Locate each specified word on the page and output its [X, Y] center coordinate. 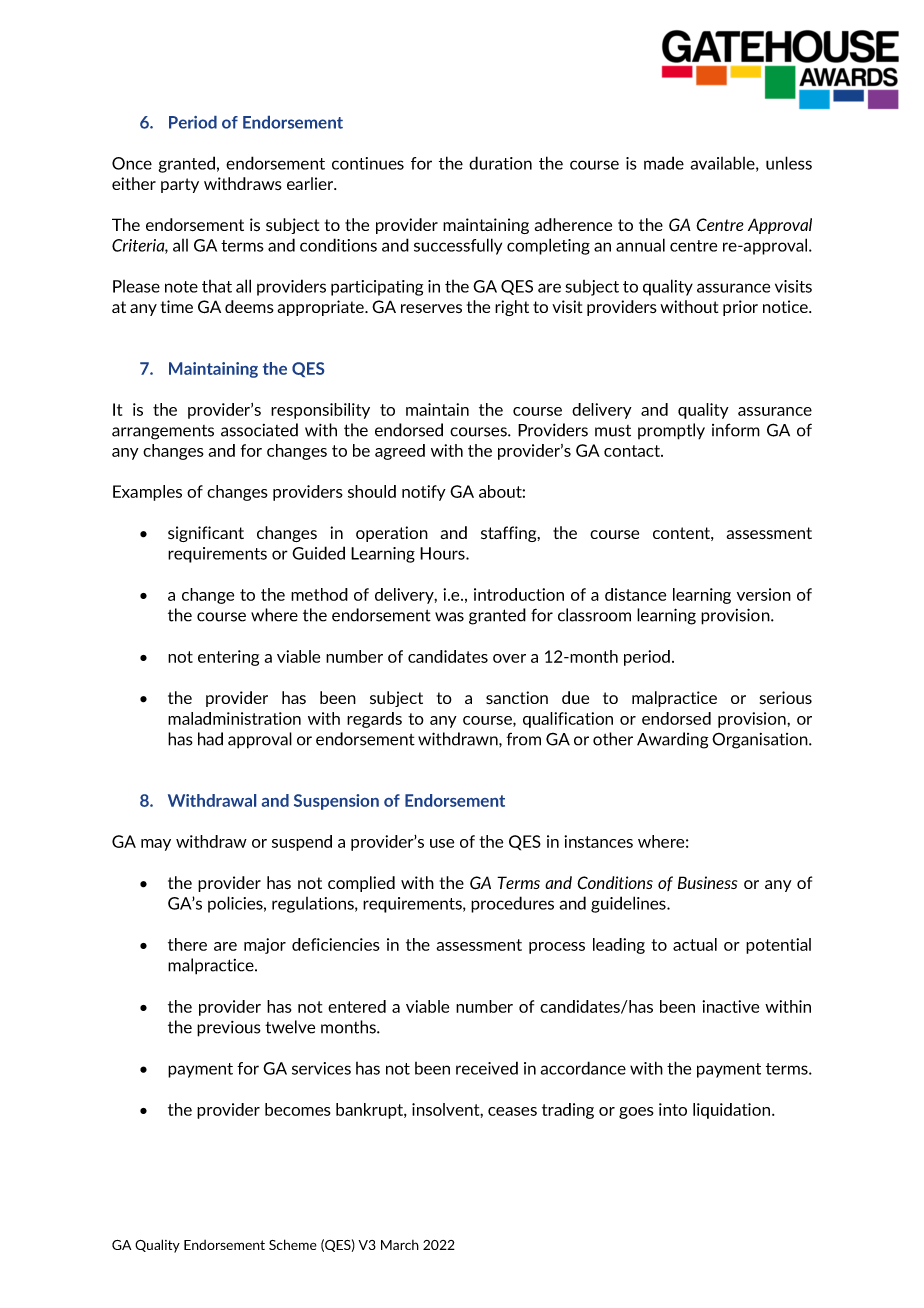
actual [695, 944]
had [210, 739]
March [400, 1245]
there [187, 944]
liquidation [731, 1111]
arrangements [163, 432]
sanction [517, 697]
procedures [512, 904]
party [180, 185]
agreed [400, 452]
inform [736, 430]
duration [500, 163]
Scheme [293, 1244]
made [664, 163]
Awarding [672, 740]
